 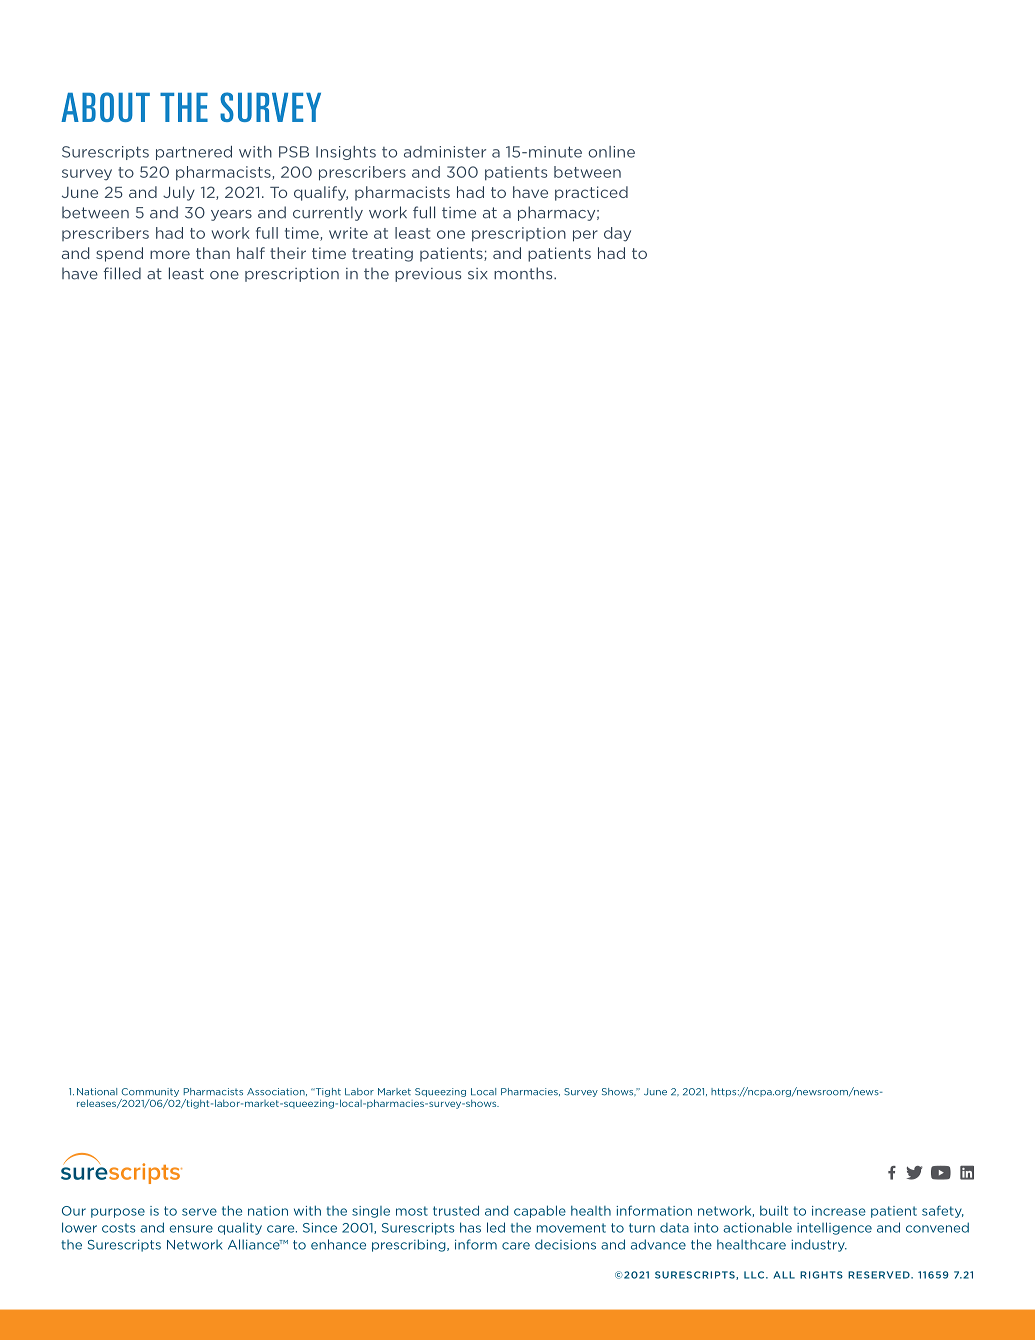 I want to click on per, so click(x=585, y=236).
